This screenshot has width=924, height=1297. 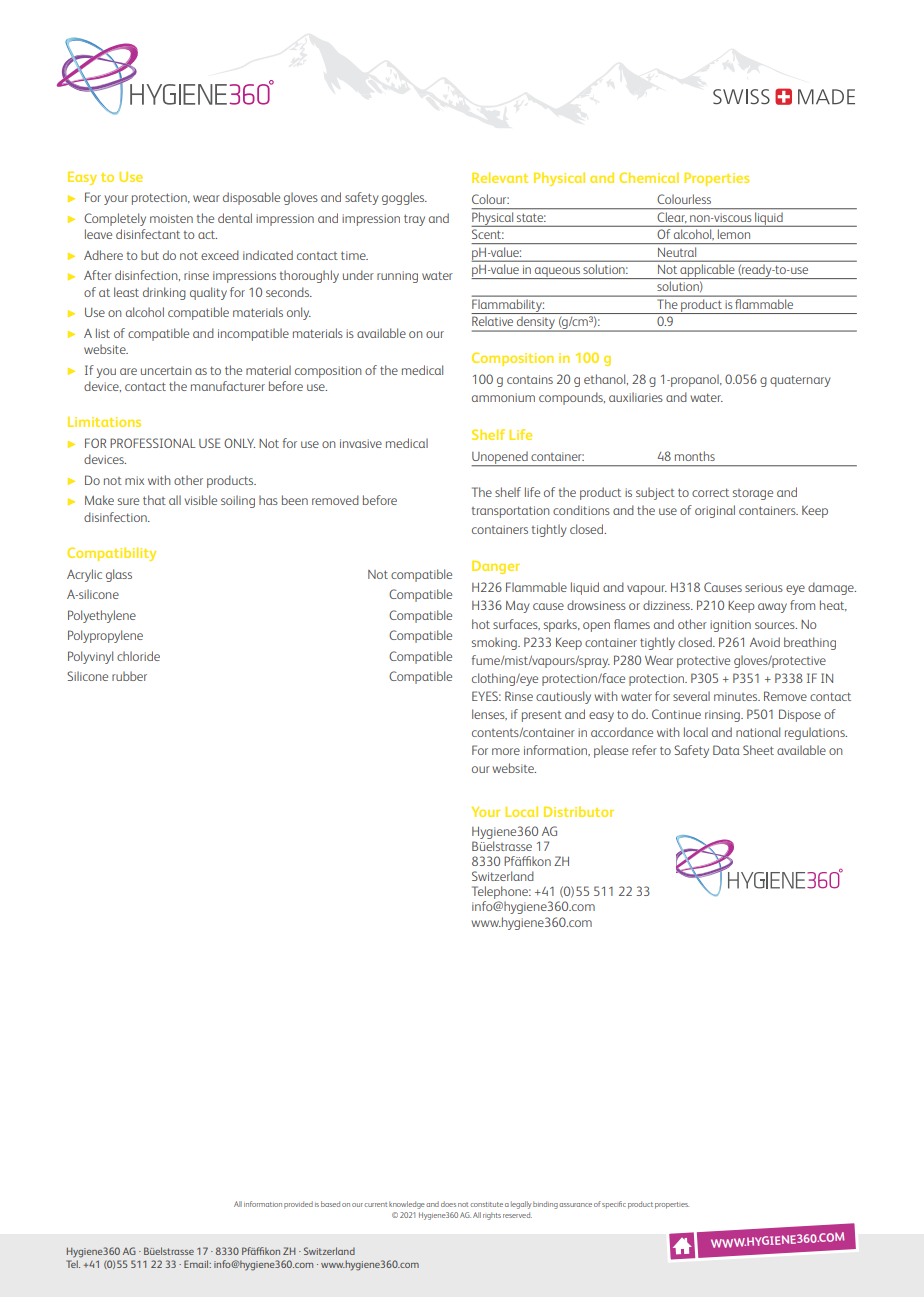 I want to click on Sheet, so click(x=758, y=750).
